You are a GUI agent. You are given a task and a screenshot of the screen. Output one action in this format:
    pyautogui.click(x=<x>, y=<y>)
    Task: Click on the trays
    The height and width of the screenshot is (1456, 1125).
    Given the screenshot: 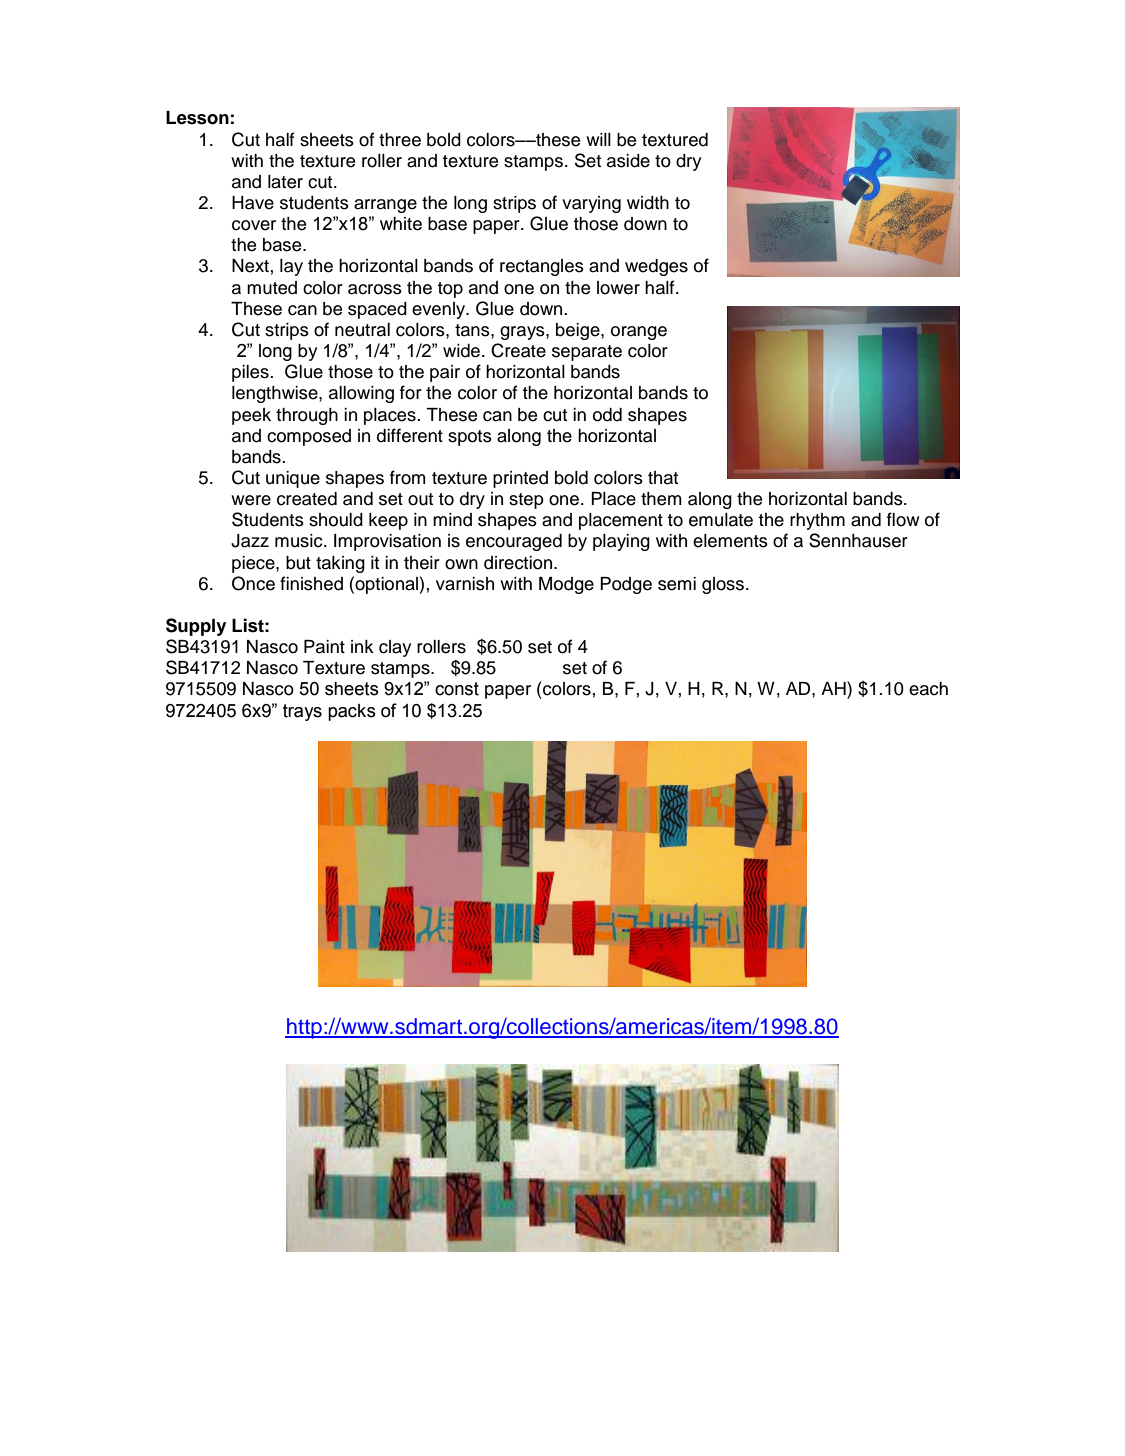 What is the action you would take?
    pyautogui.click(x=302, y=712)
